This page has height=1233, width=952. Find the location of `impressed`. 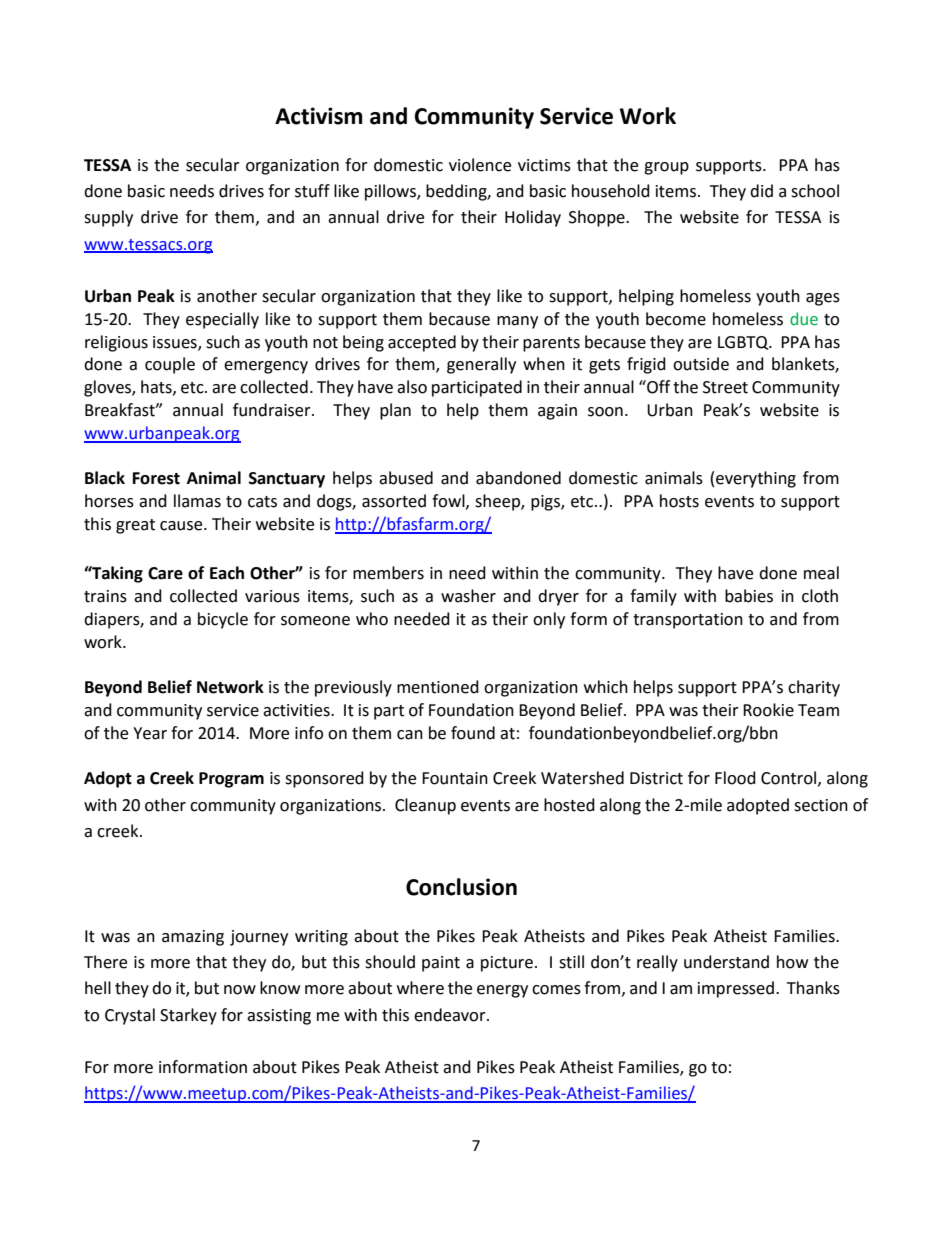

impressed is located at coordinates (736, 989).
